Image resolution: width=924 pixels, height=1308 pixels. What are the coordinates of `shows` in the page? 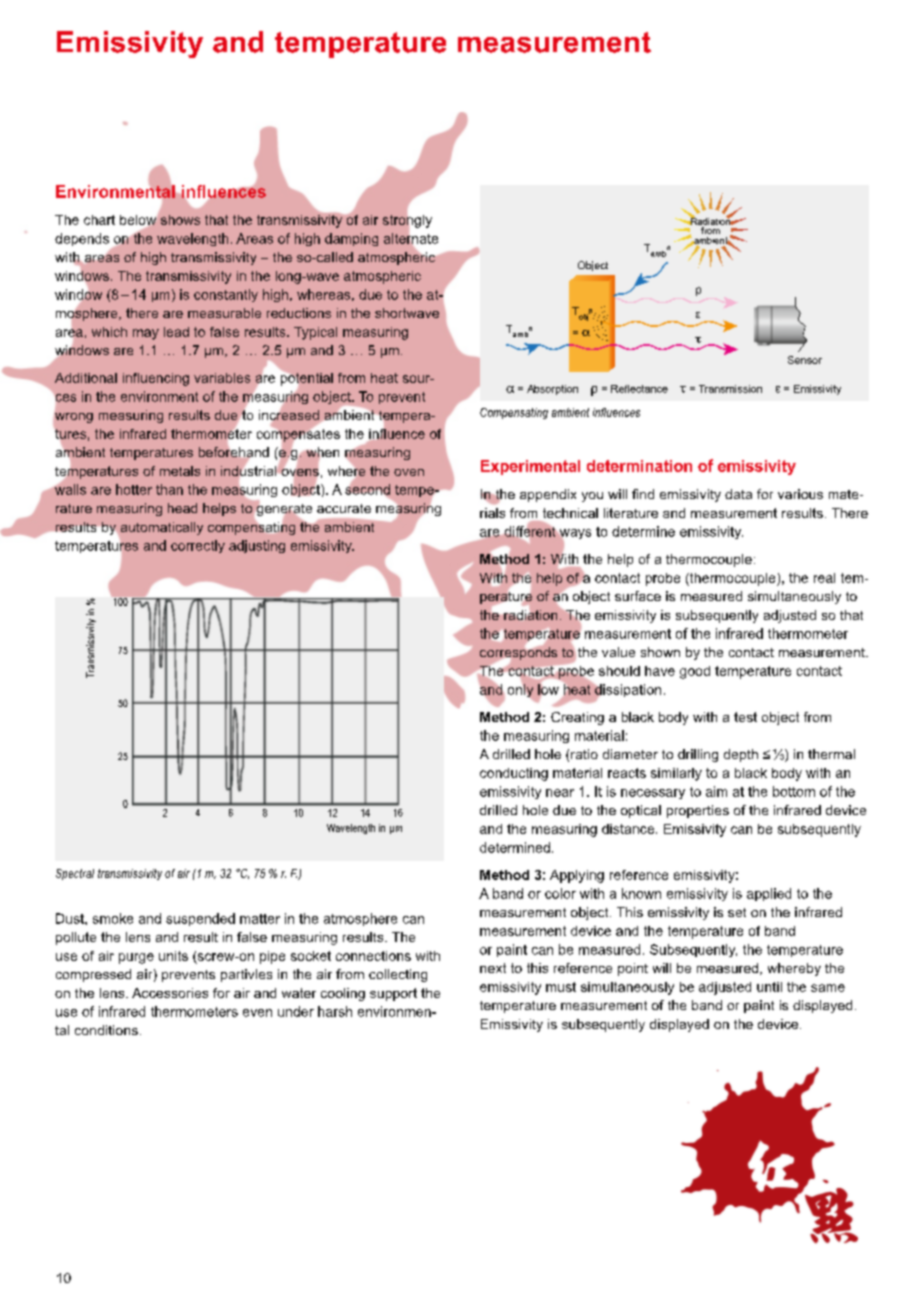 It's located at (180, 220).
